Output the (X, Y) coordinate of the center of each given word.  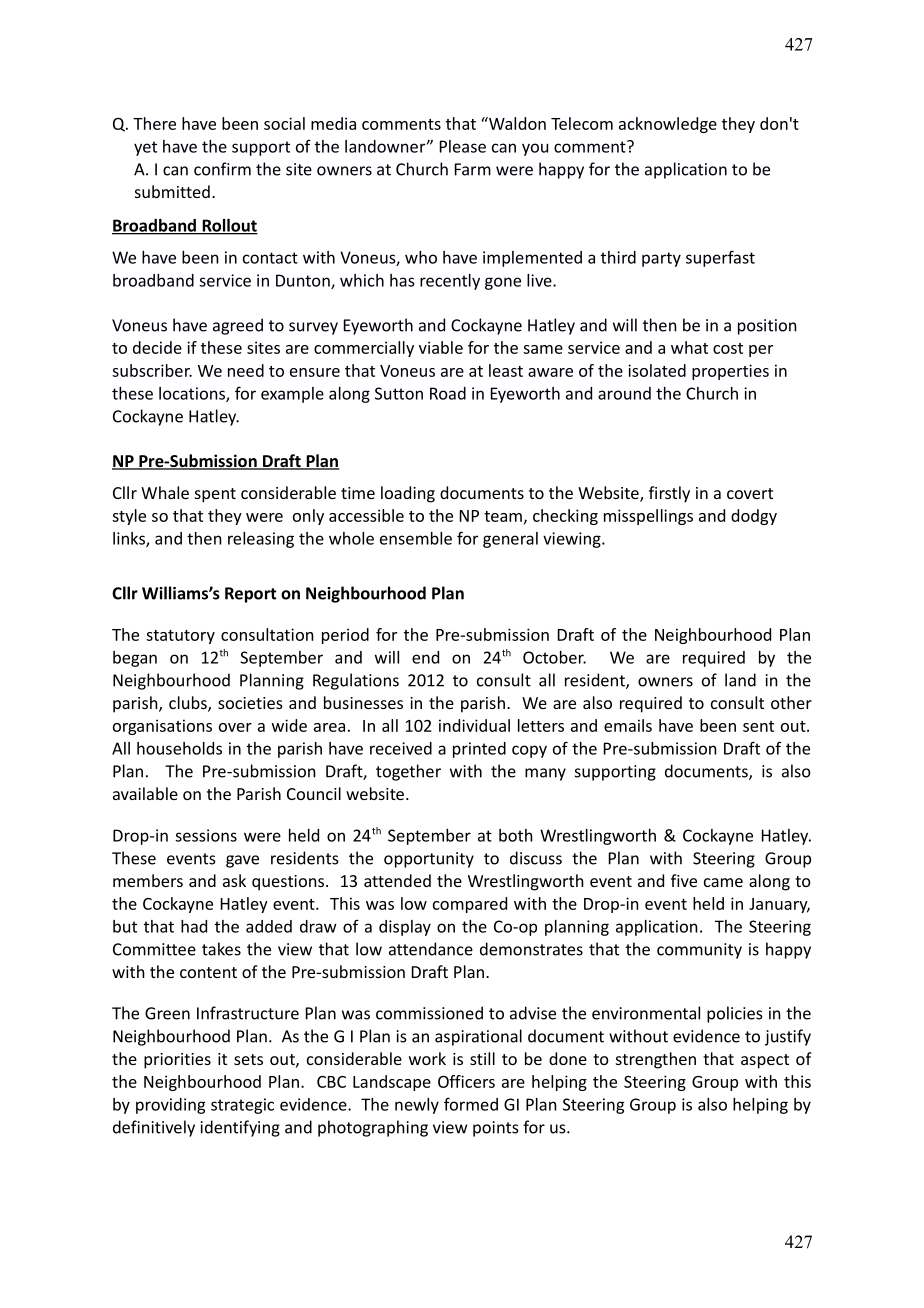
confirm (222, 169)
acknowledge (668, 125)
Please (463, 146)
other (791, 702)
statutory (180, 637)
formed (471, 1104)
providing (170, 1106)
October (554, 657)
